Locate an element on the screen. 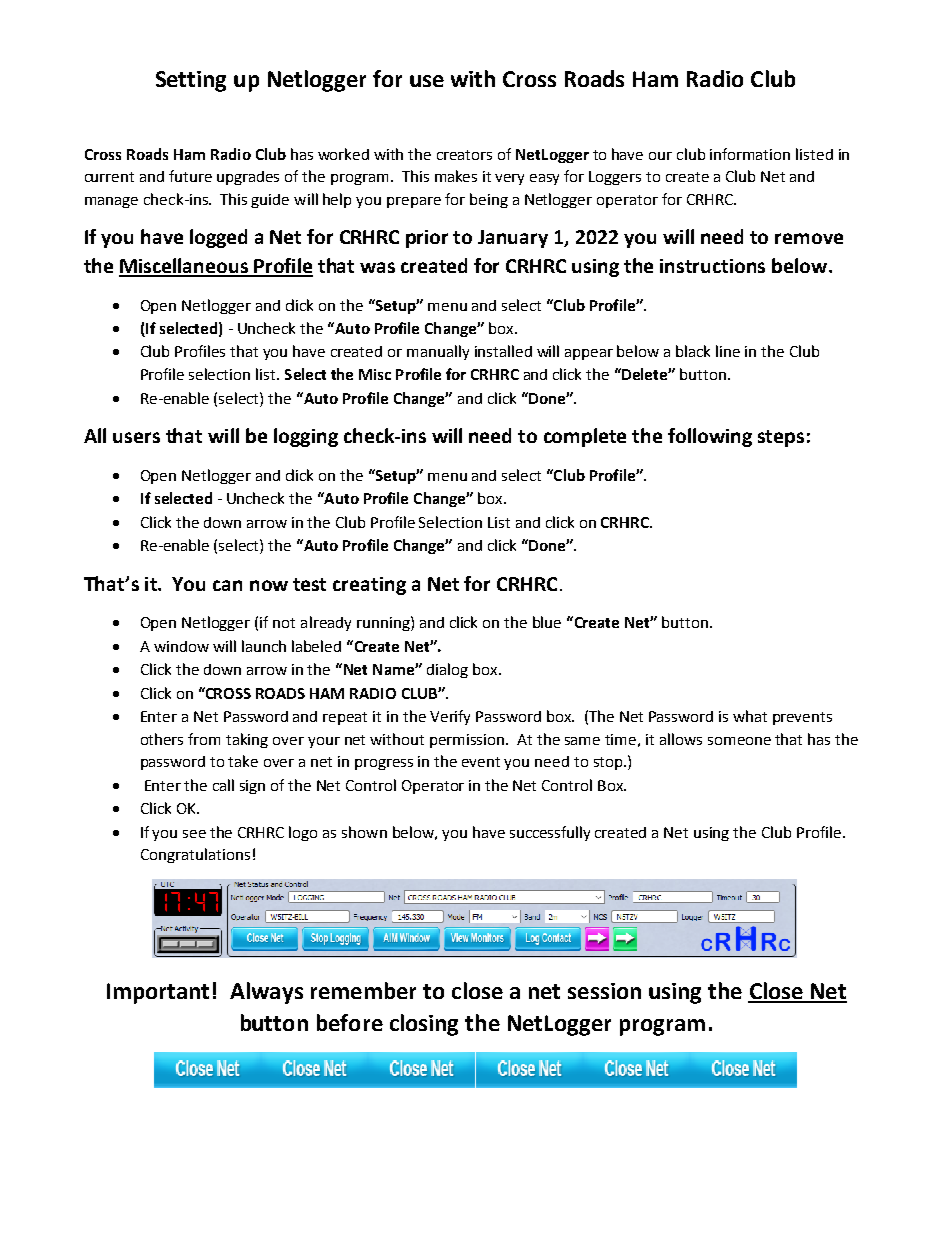  users is located at coordinates (136, 437).
